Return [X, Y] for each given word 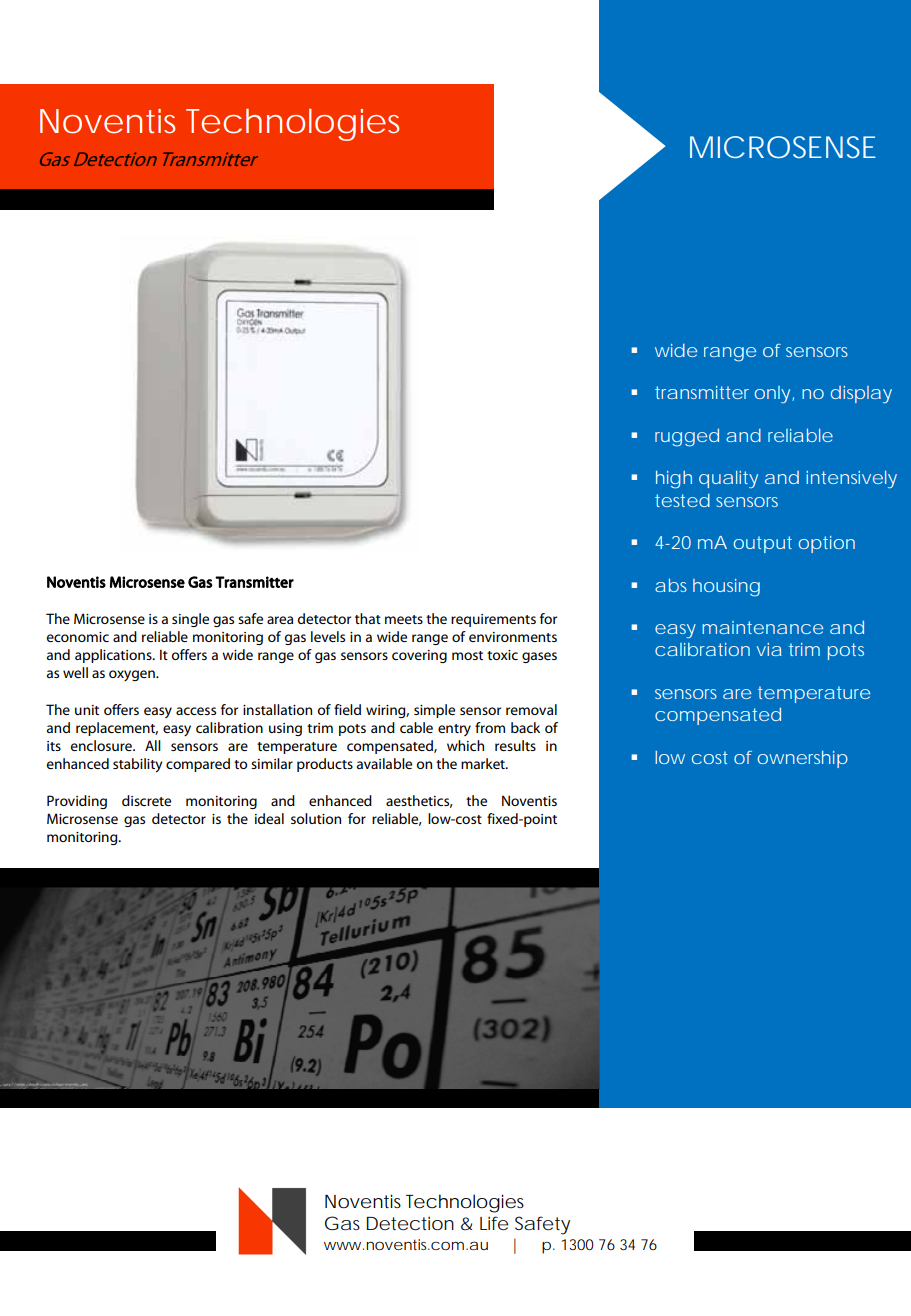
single [190, 620]
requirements [493, 620]
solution [316, 818]
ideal [269, 818]
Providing [77, 802]
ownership [803, 759]
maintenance [762, 627]
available [384, 763]
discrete [146, 800]
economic [78, 637]
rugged [687, 437]
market [484, 763]
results [515, 745]
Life [494, 1223]
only [774, 394]
